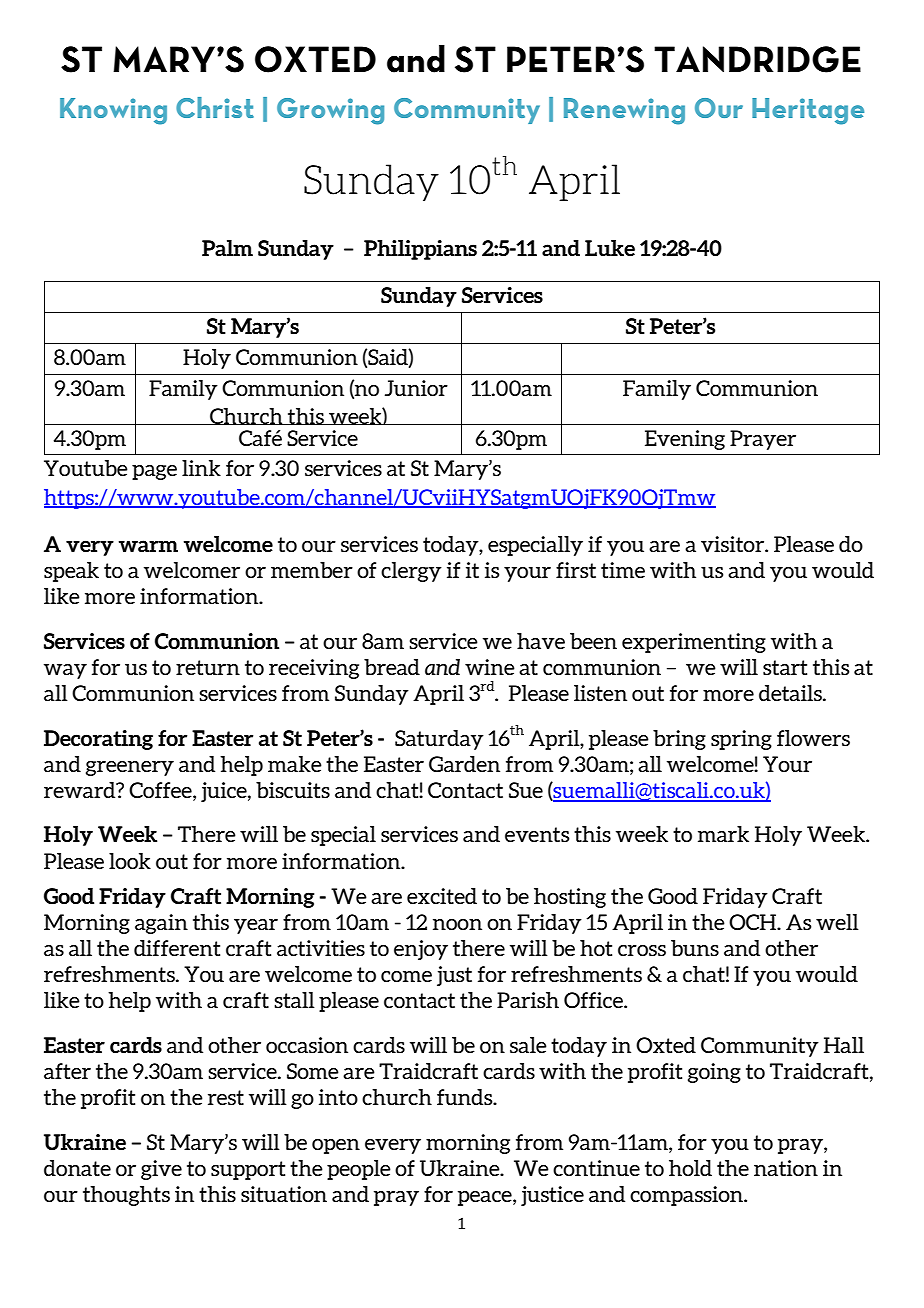 The height and width of the image is (1308, 924). What do you see at coordinates (490, 667) in the image?
I see `wine` at bounding box center [490, 667].
